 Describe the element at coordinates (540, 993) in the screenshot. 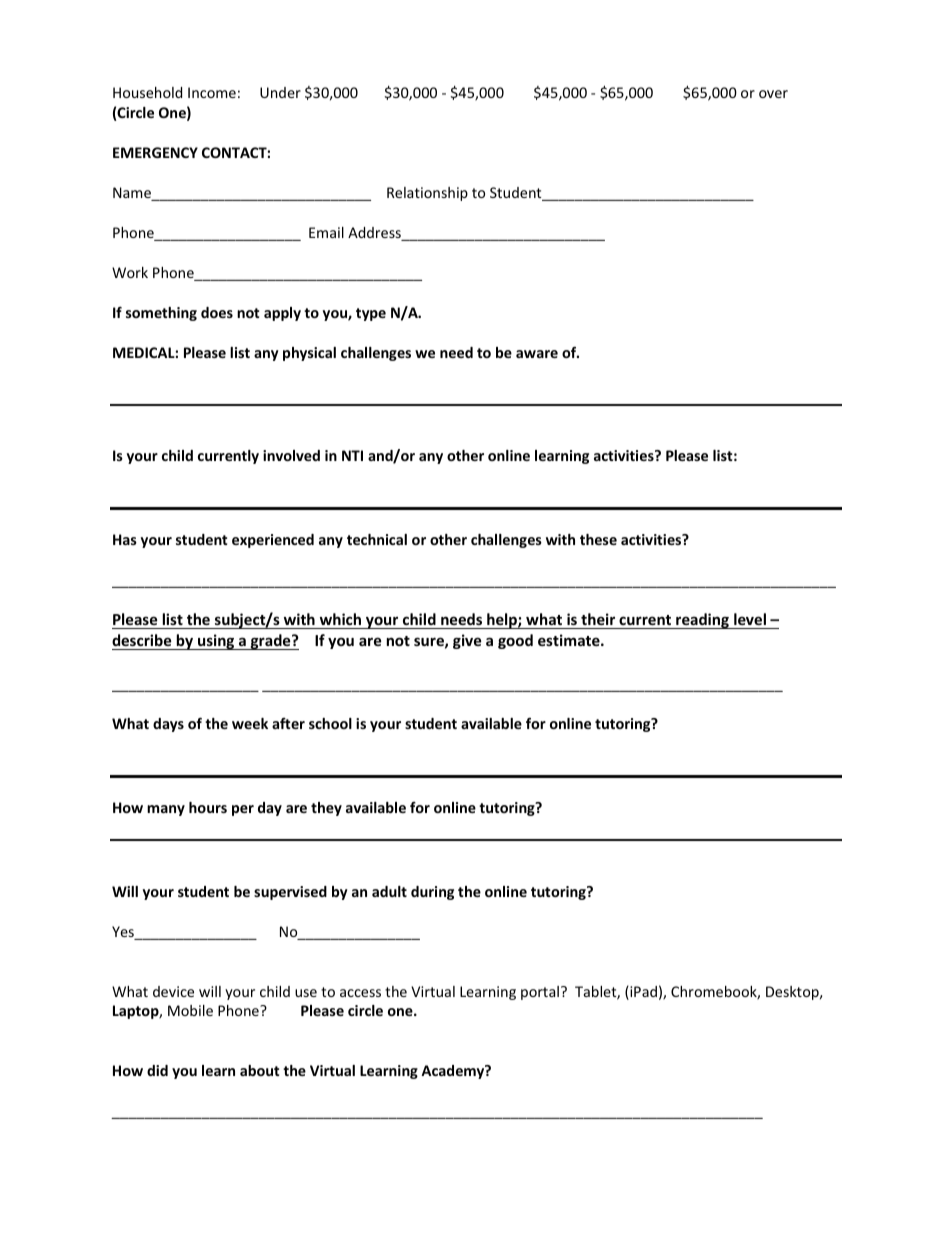

I see `portal` at that location.
